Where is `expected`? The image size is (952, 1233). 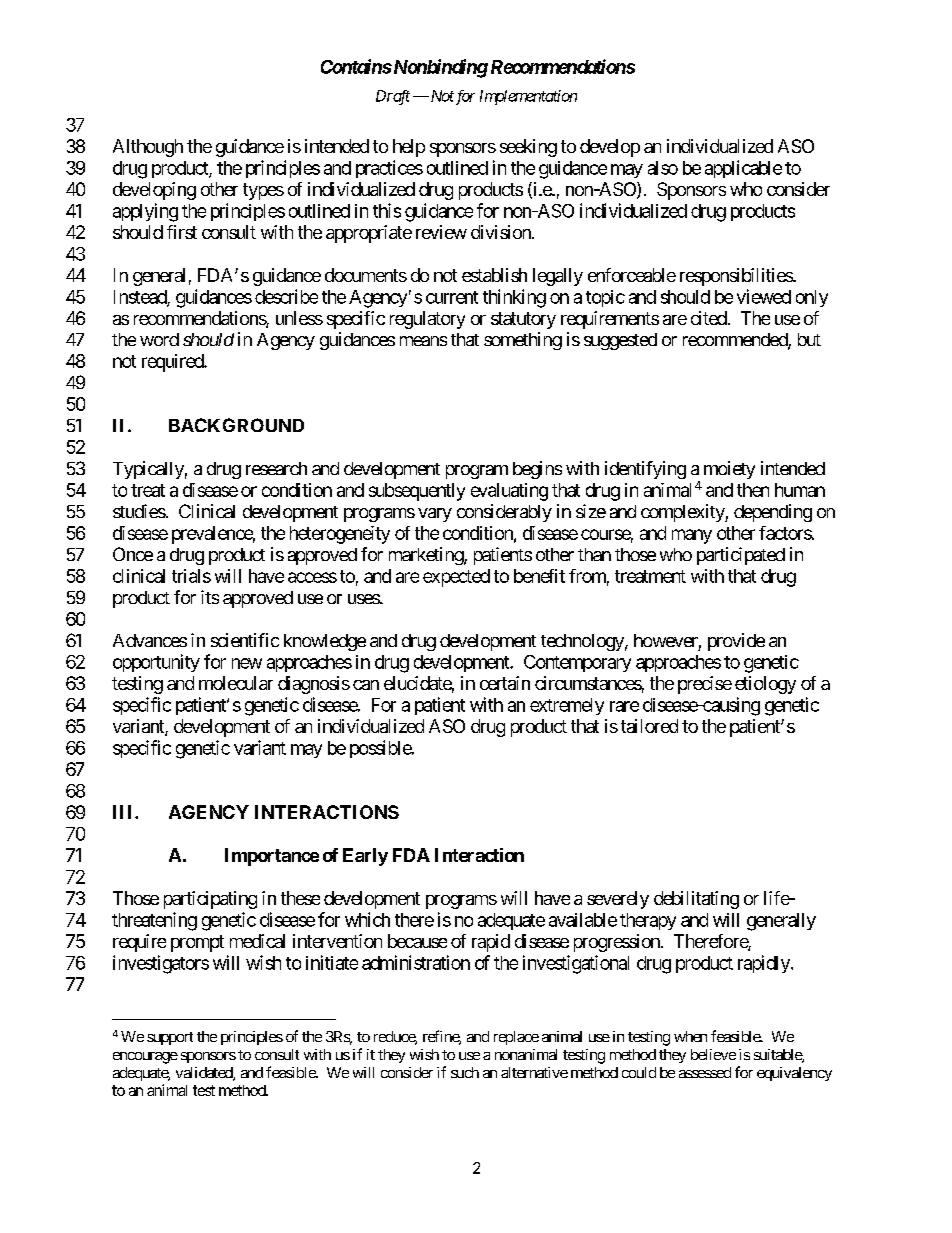
expected is located at coordinates (456, 578).
